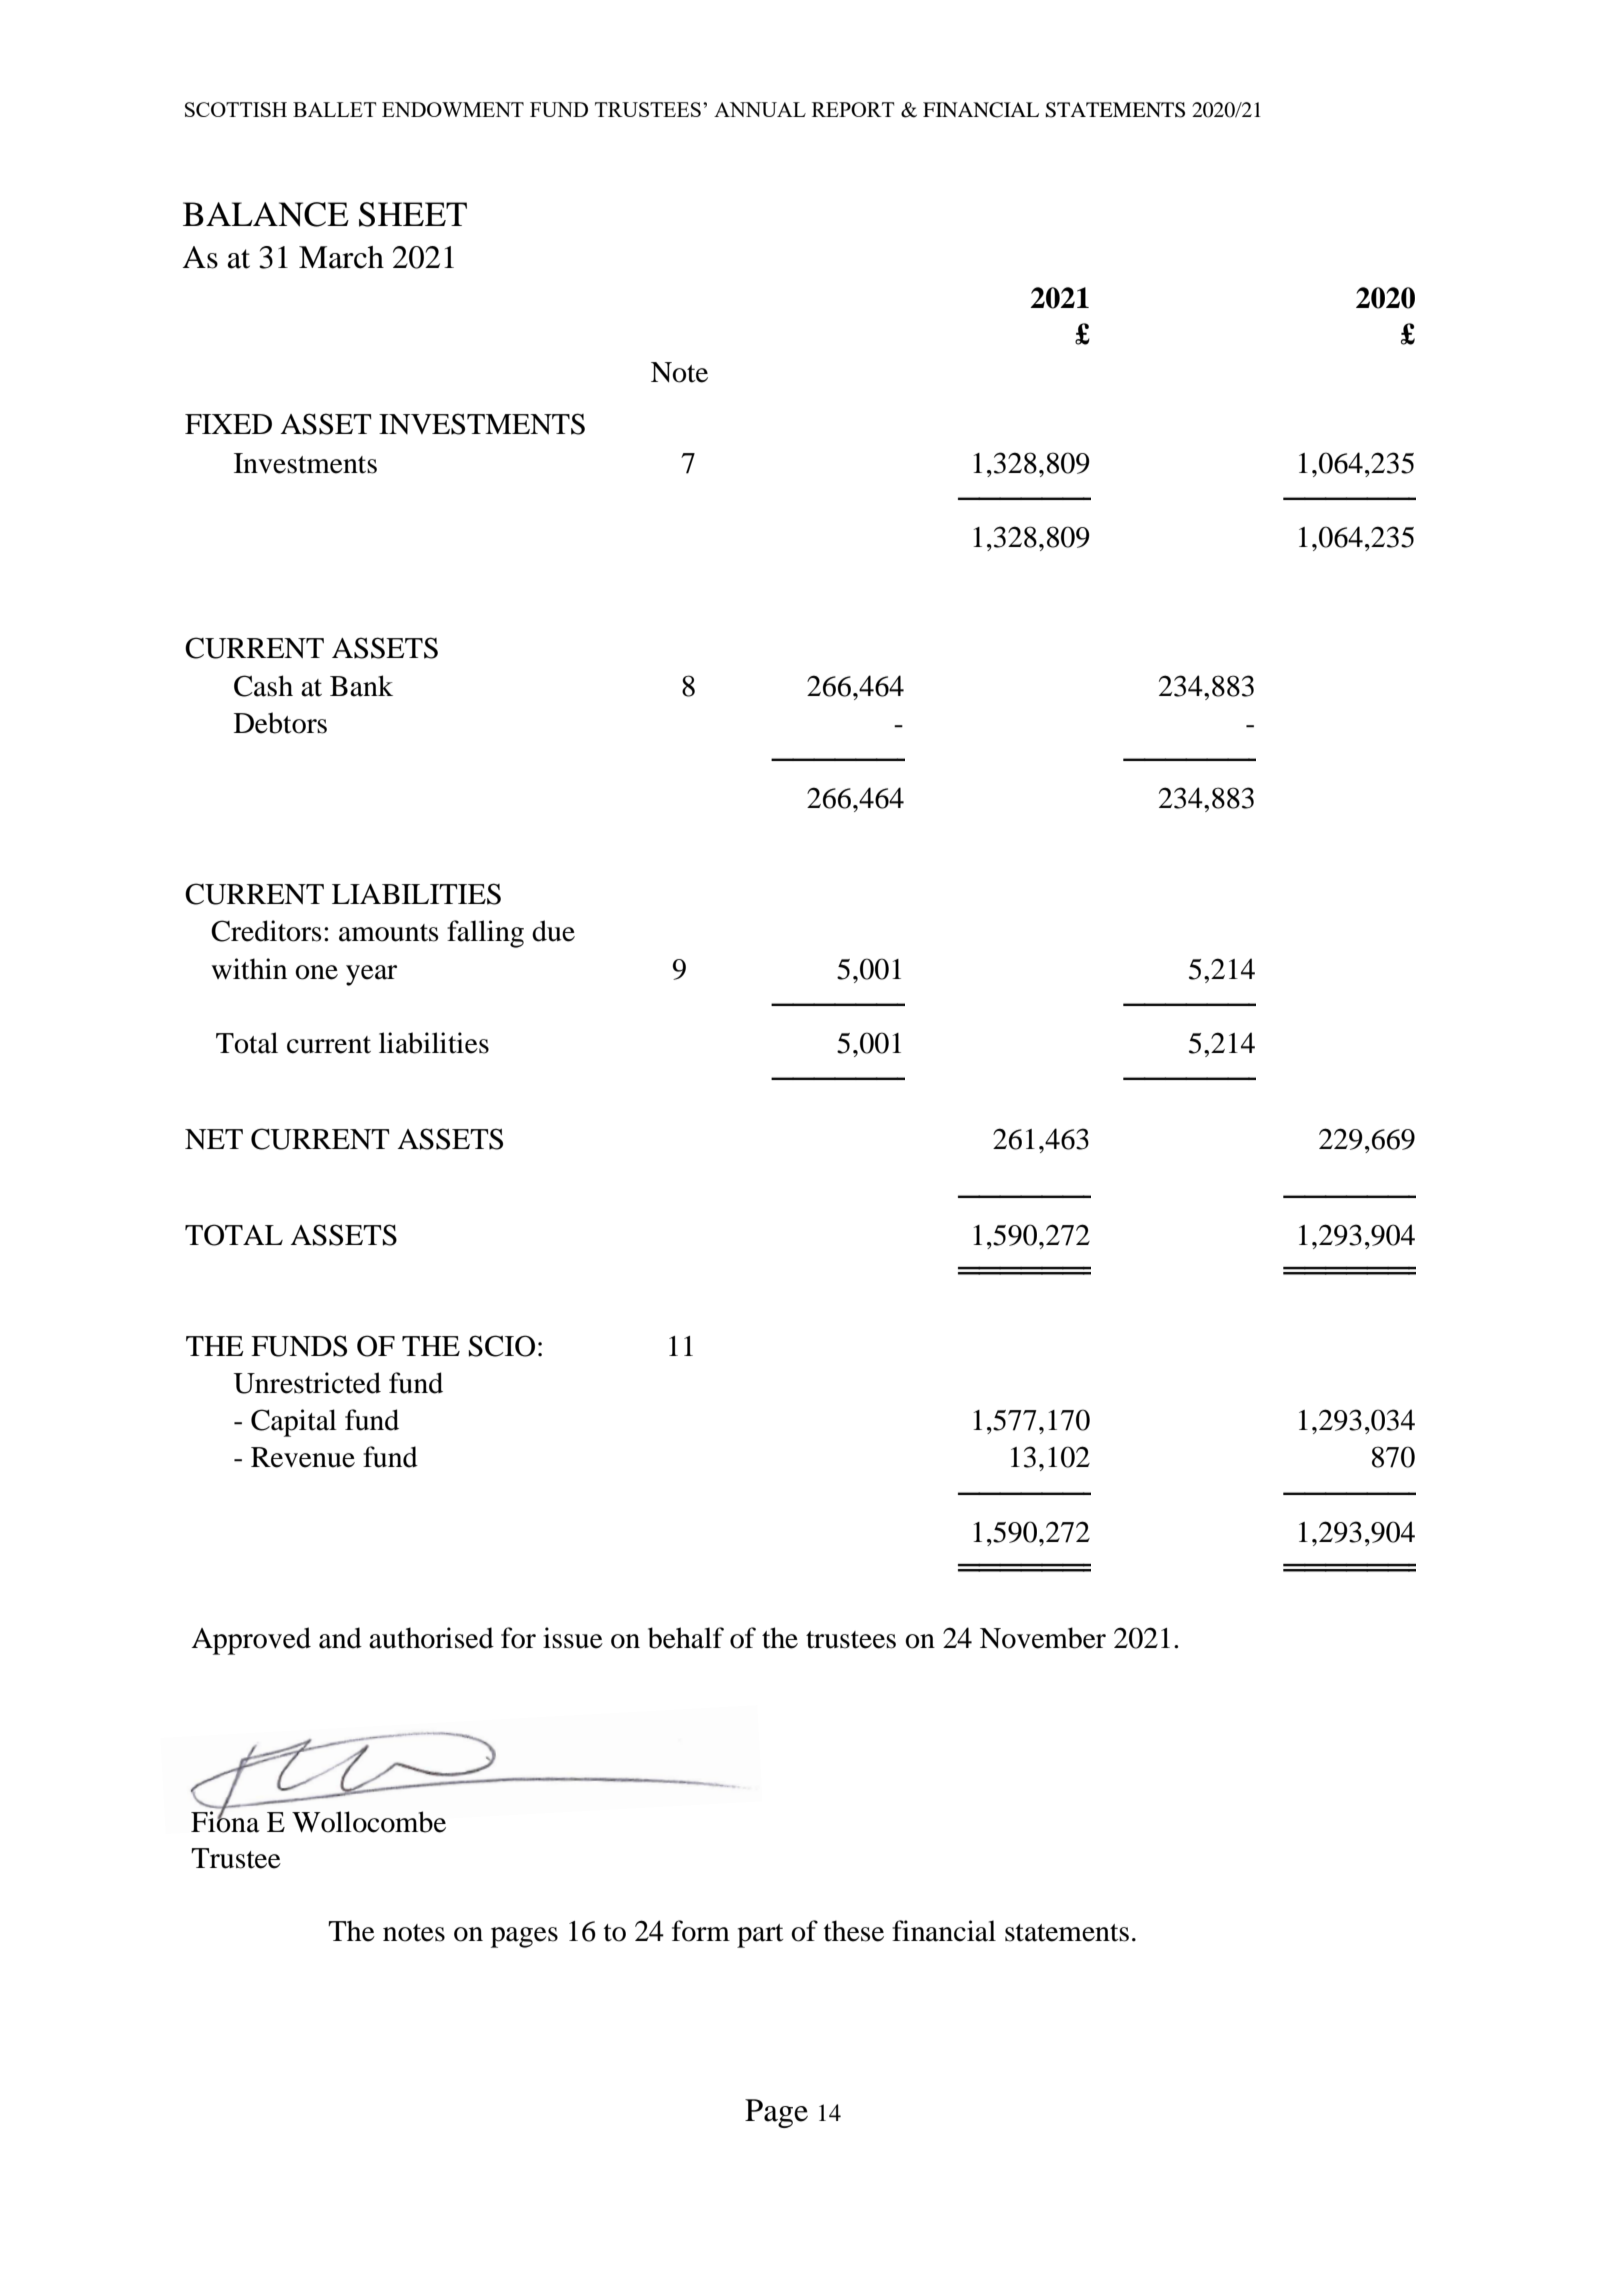 The width and height of the page is (1616, 2285). Describe the element at coordinates (280, 723) in the page. I see `Debtors` at that location.
